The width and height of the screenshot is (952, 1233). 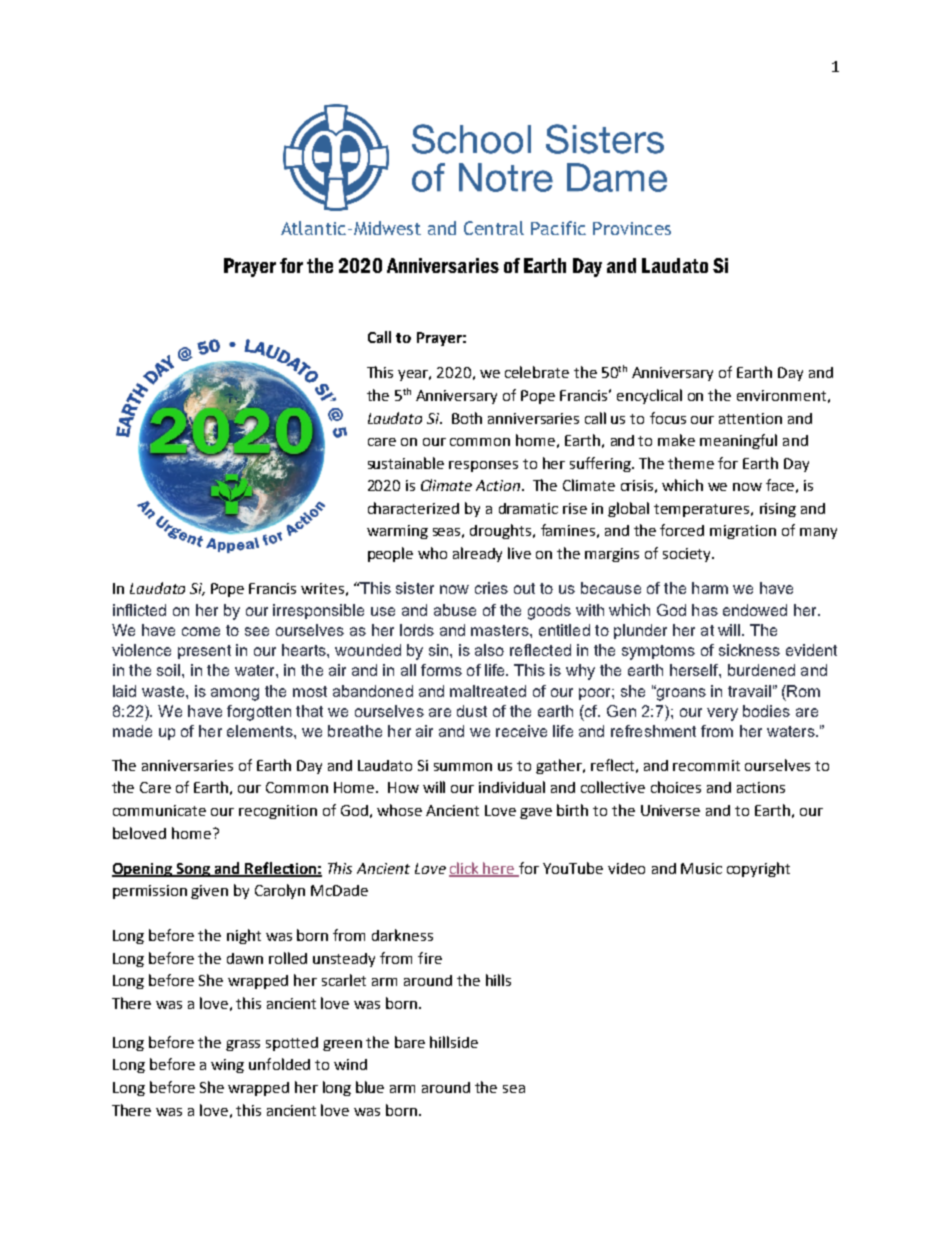 I want to click on Pacific, so click(x=558, y=228).
